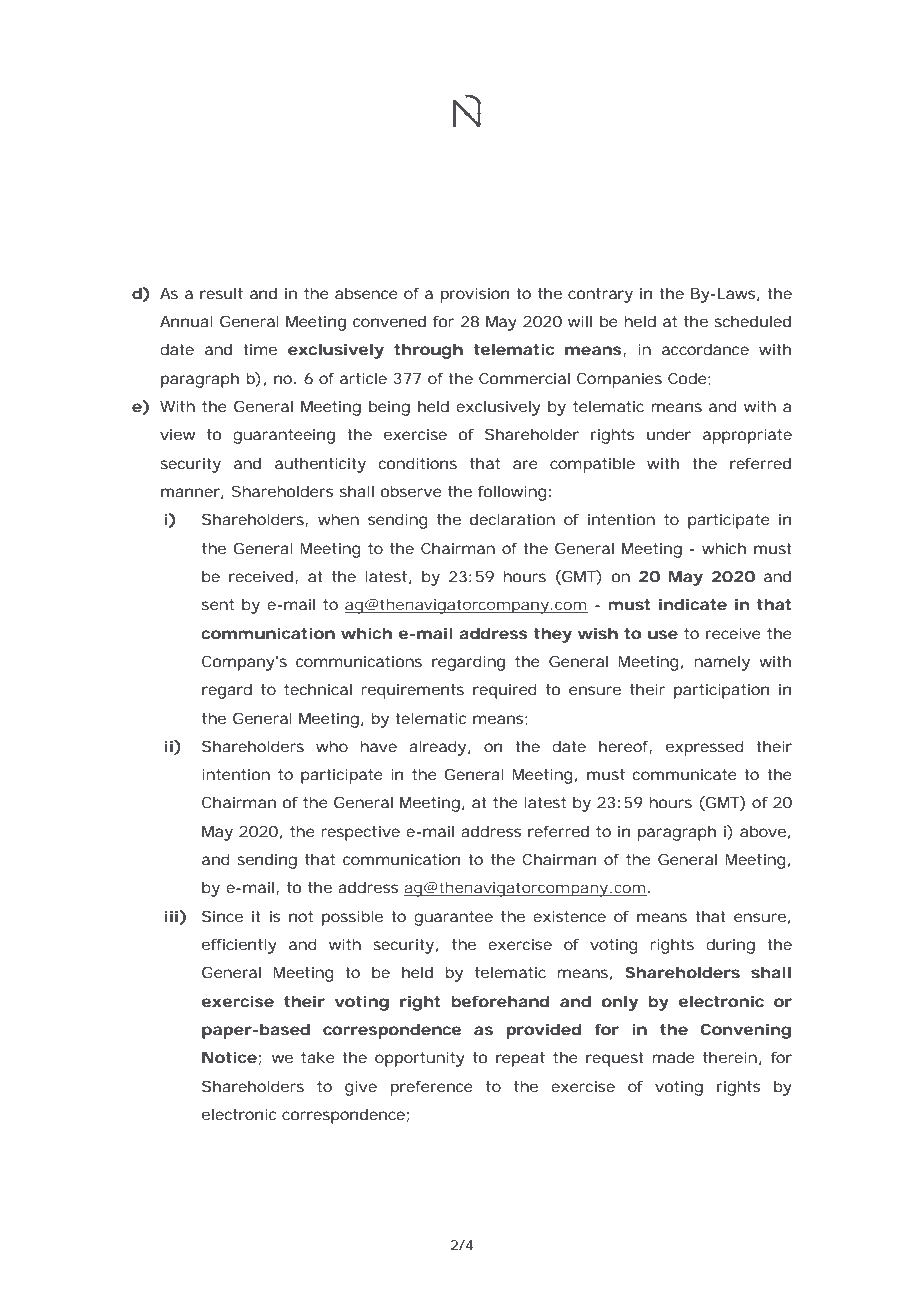 The height and width of the document is (1308, 924). Describe the element at coordinates (229, 1057) in the document. I see `Notice` at that location.
